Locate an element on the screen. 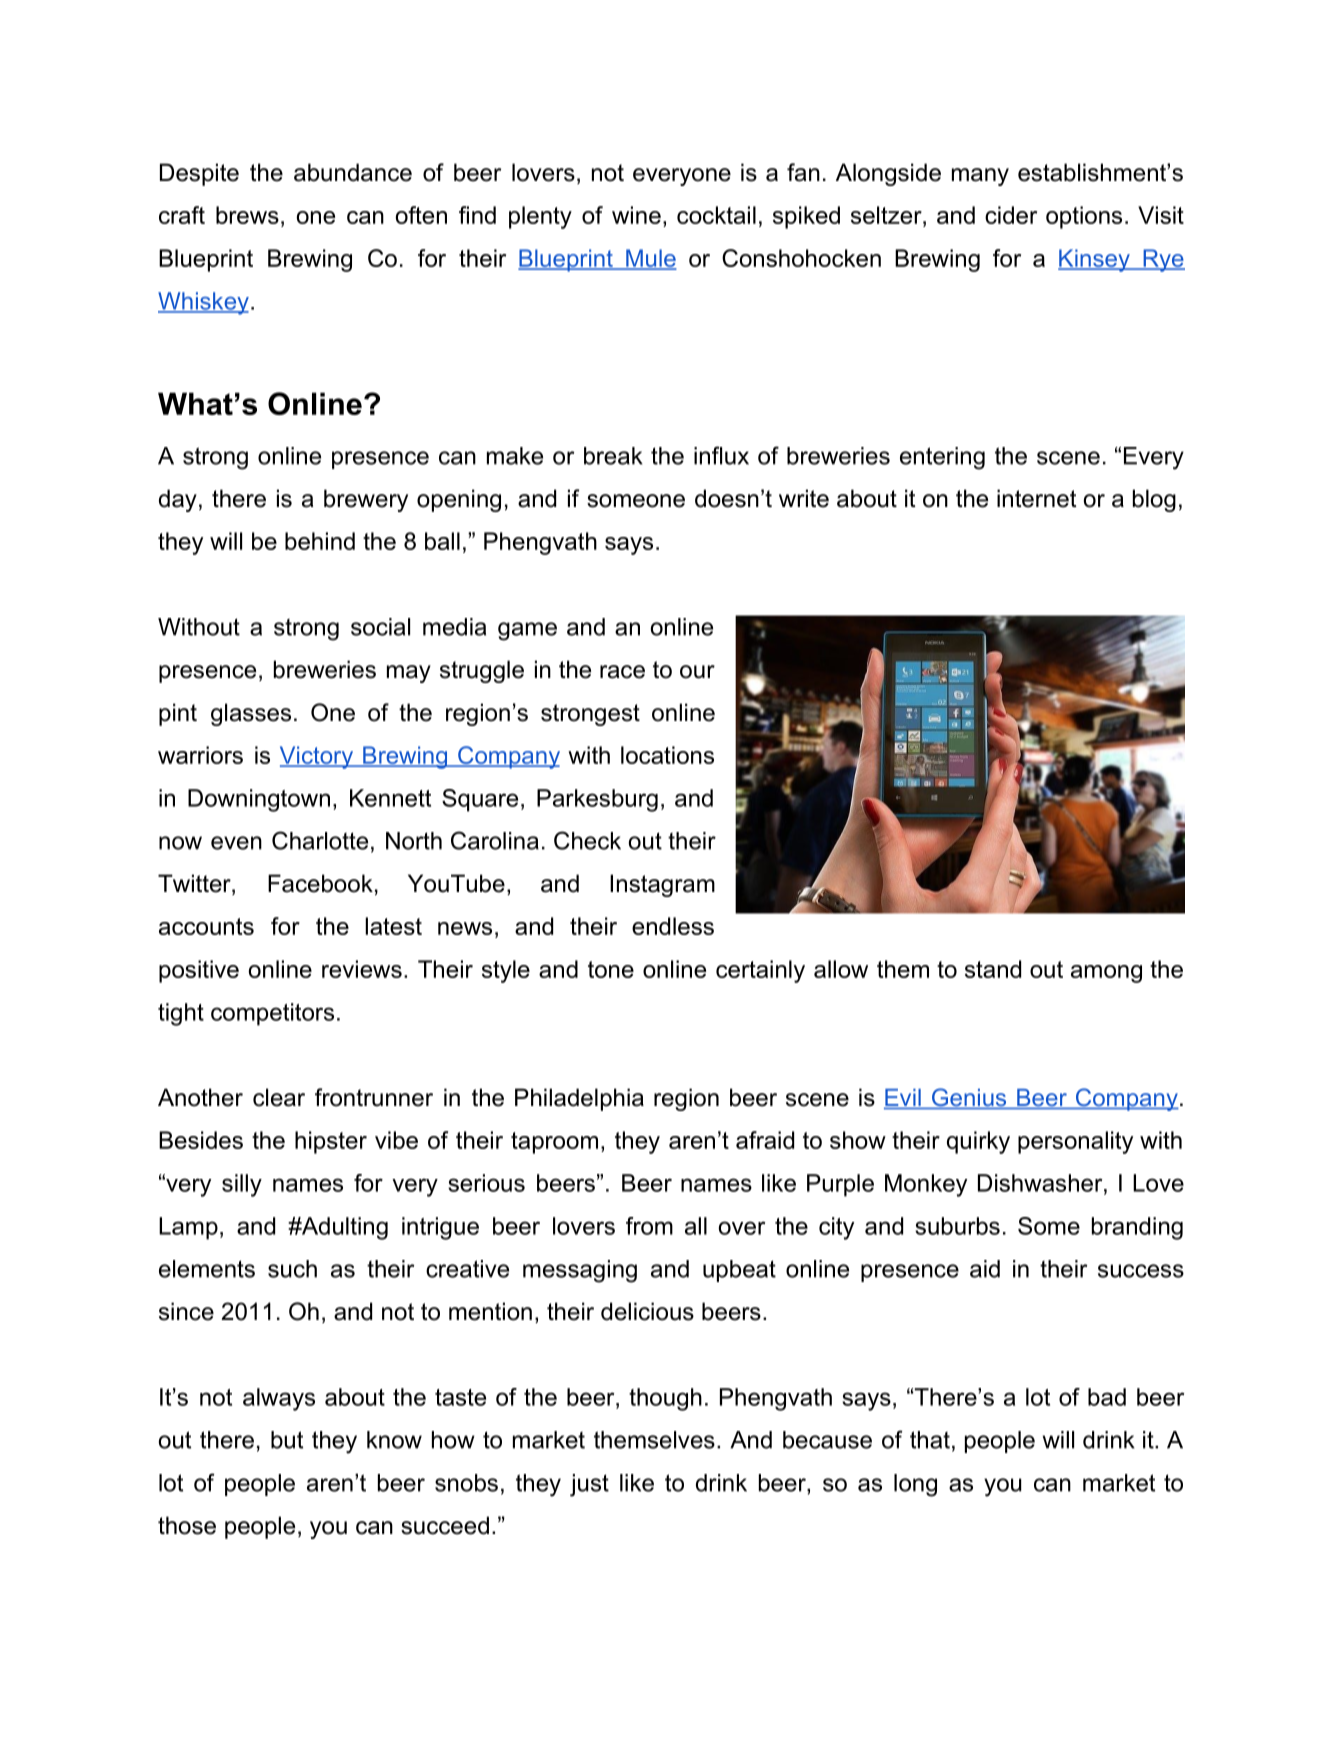 The width and height of the screenshot is (1343, 1738). options is located at coordinates (1084, 217).
